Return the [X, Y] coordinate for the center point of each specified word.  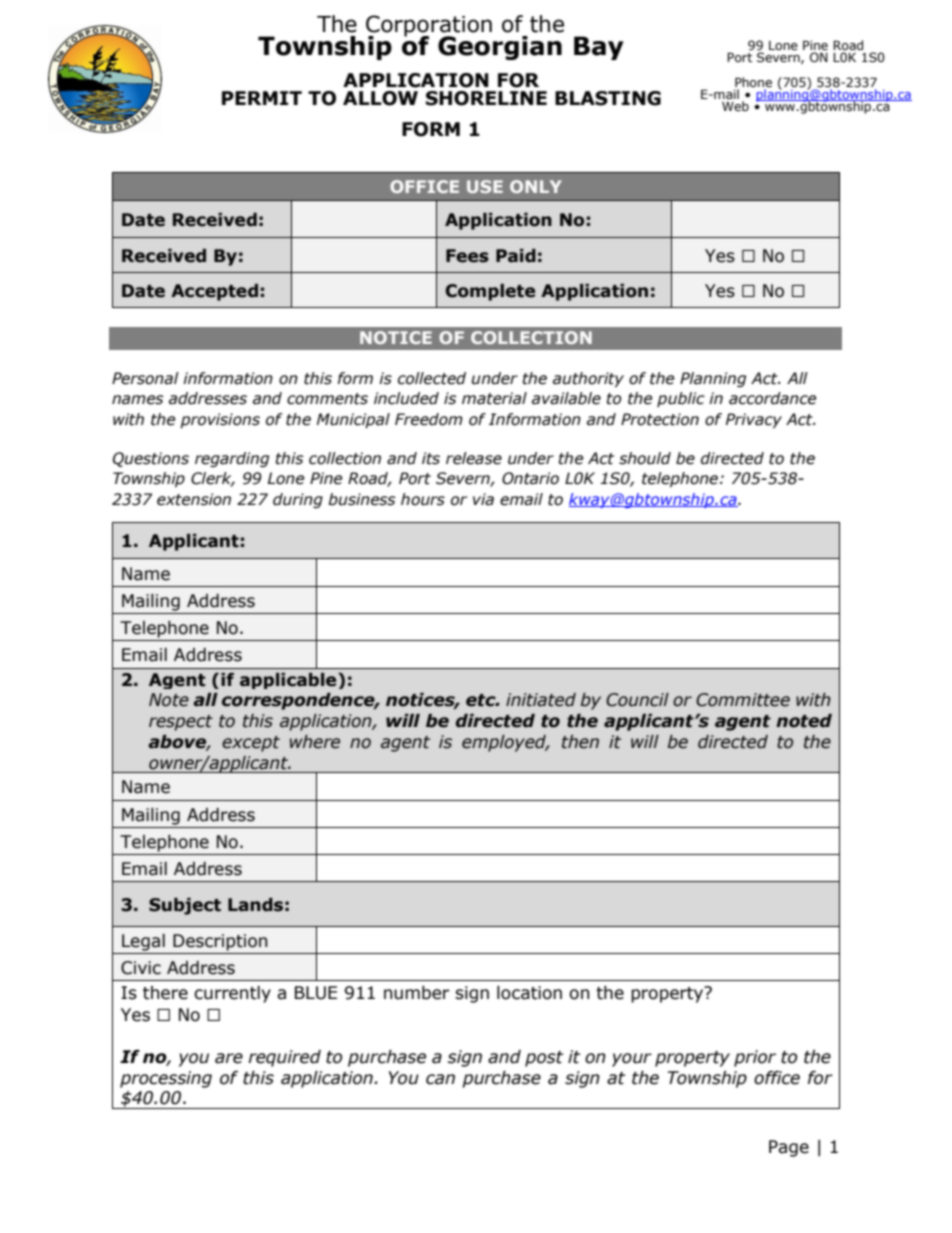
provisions [220, 420]
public [681, 399]
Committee [743, 700]
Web [735, 106]
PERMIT [262, 98]
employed [505, 743]
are [229, 1058]
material [494, 398]
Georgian [500, 48]
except [251, 744]
